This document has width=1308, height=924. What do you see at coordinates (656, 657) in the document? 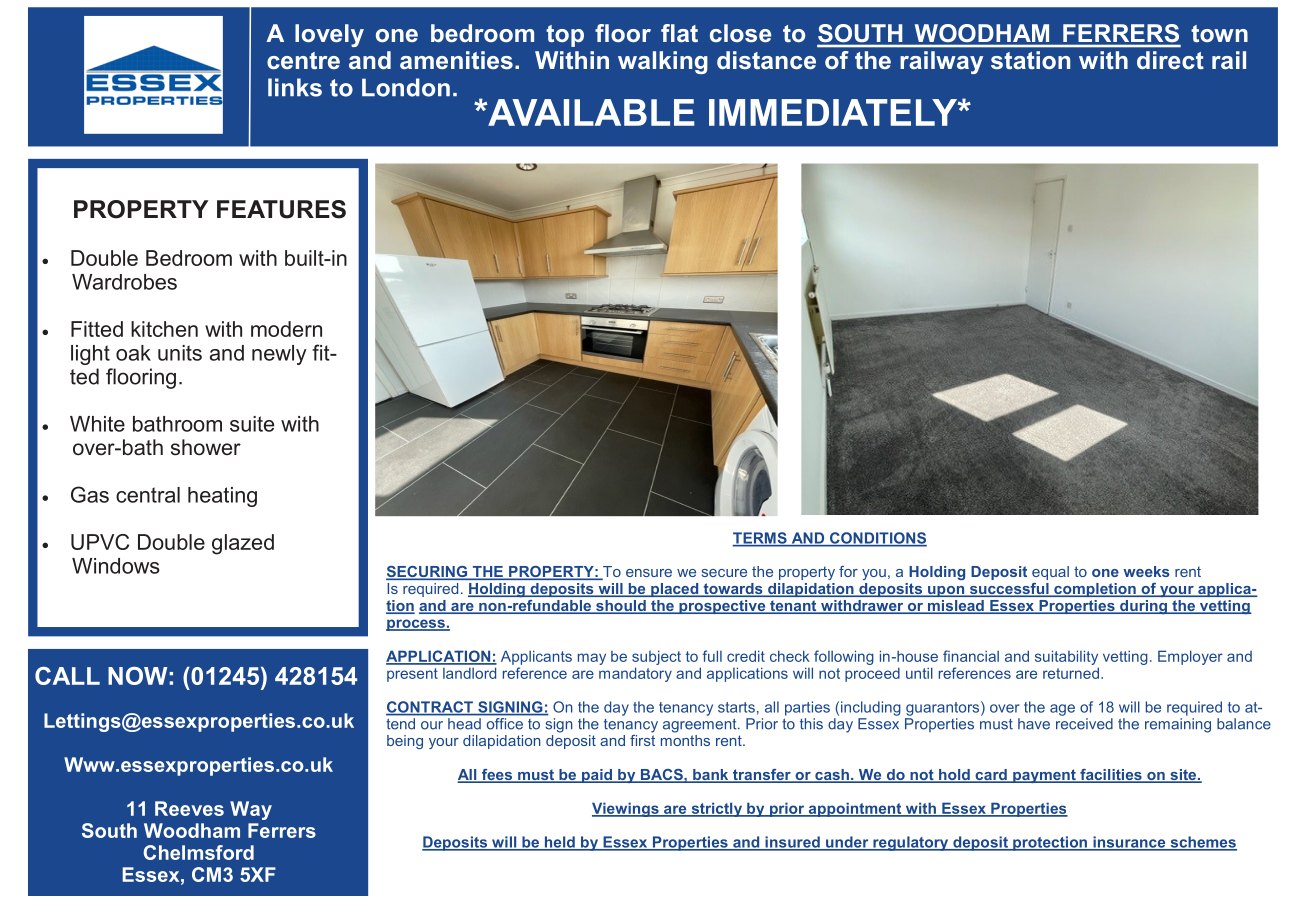
I see `subject` at bounding box center [656, 657].
